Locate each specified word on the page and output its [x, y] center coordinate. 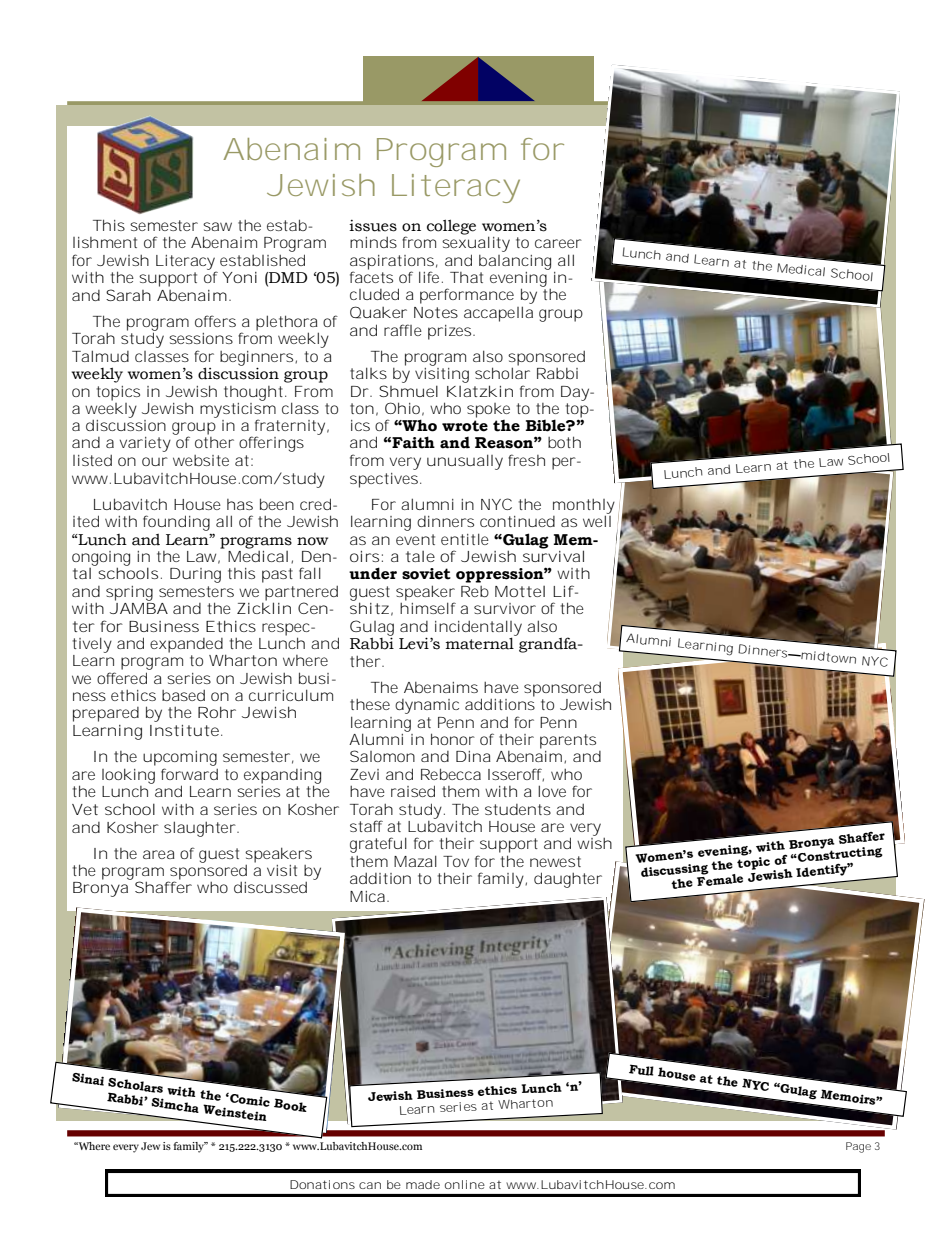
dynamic [427, 706]
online [465, 1184]
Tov [456, 861]
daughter [568, 880]
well [597, 521]
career [558, 243]
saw [217, 226]
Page [858, 1147]
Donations [322, 1184]
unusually [465, 462]
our [155, 461]
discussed [270, 887]
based [183, 695]
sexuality [476, 243]
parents [568, 741]
